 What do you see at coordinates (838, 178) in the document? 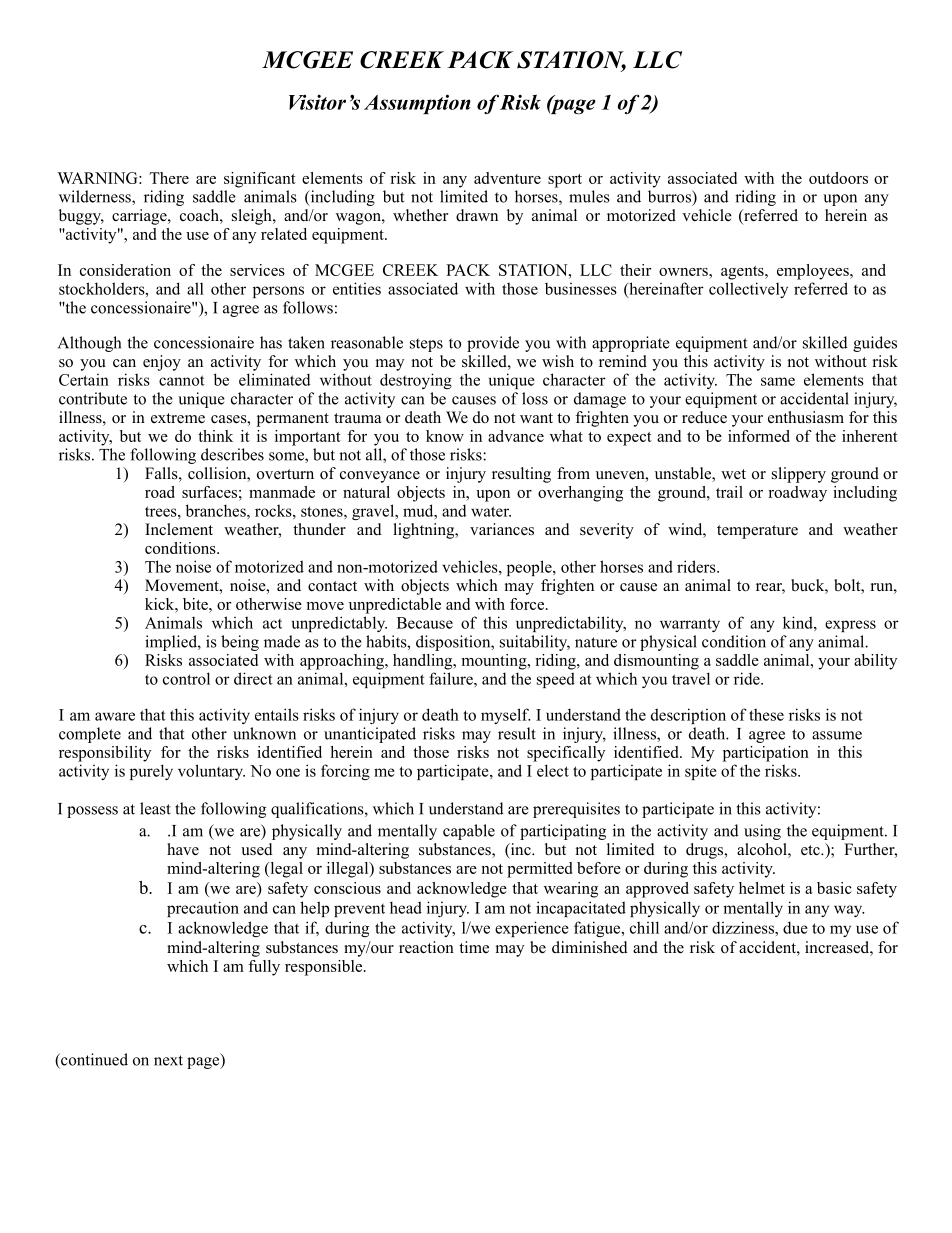
I see `outdoors` at bounding box center [838, 178].
